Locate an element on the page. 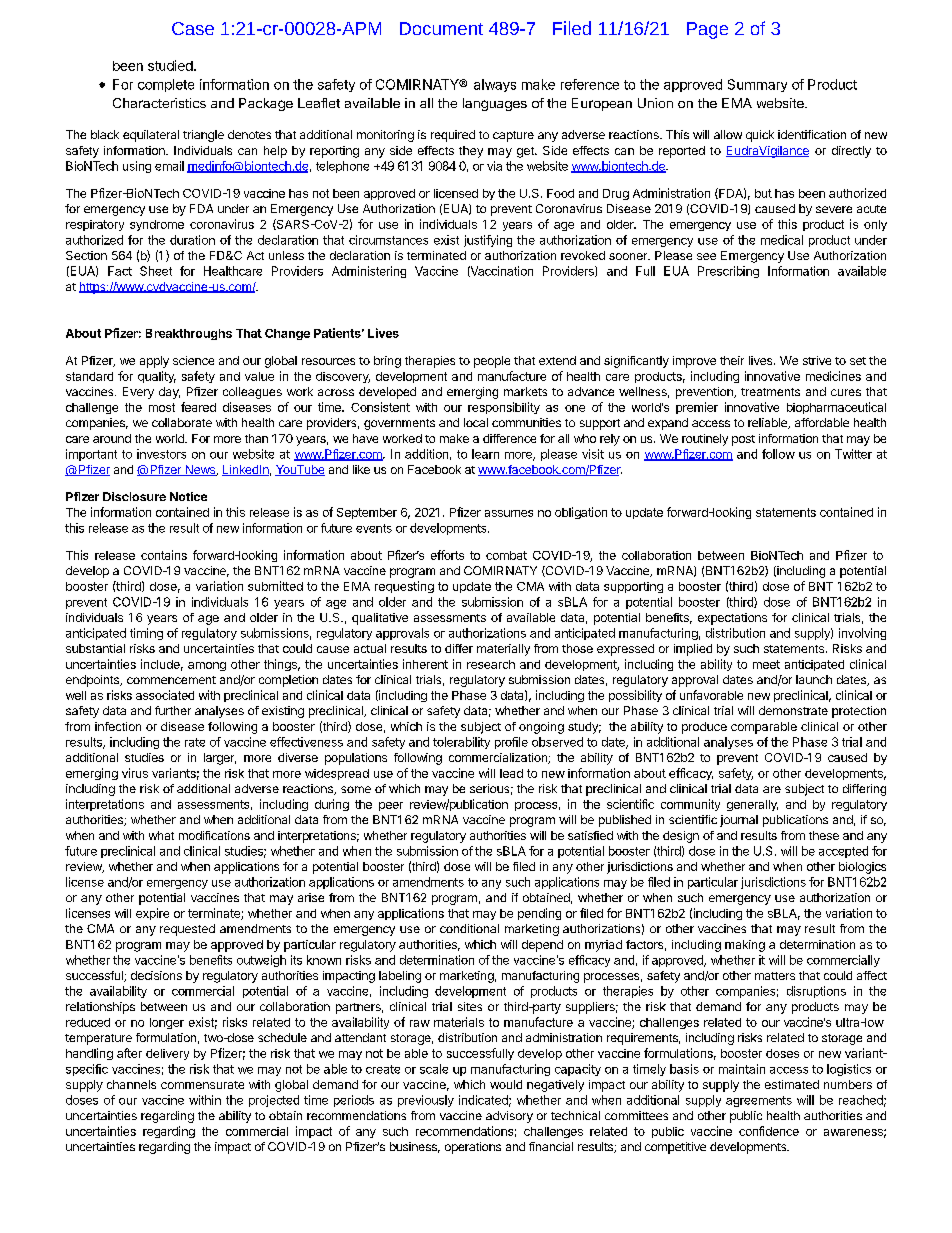  conditional is located at coordinates (469, 928).
